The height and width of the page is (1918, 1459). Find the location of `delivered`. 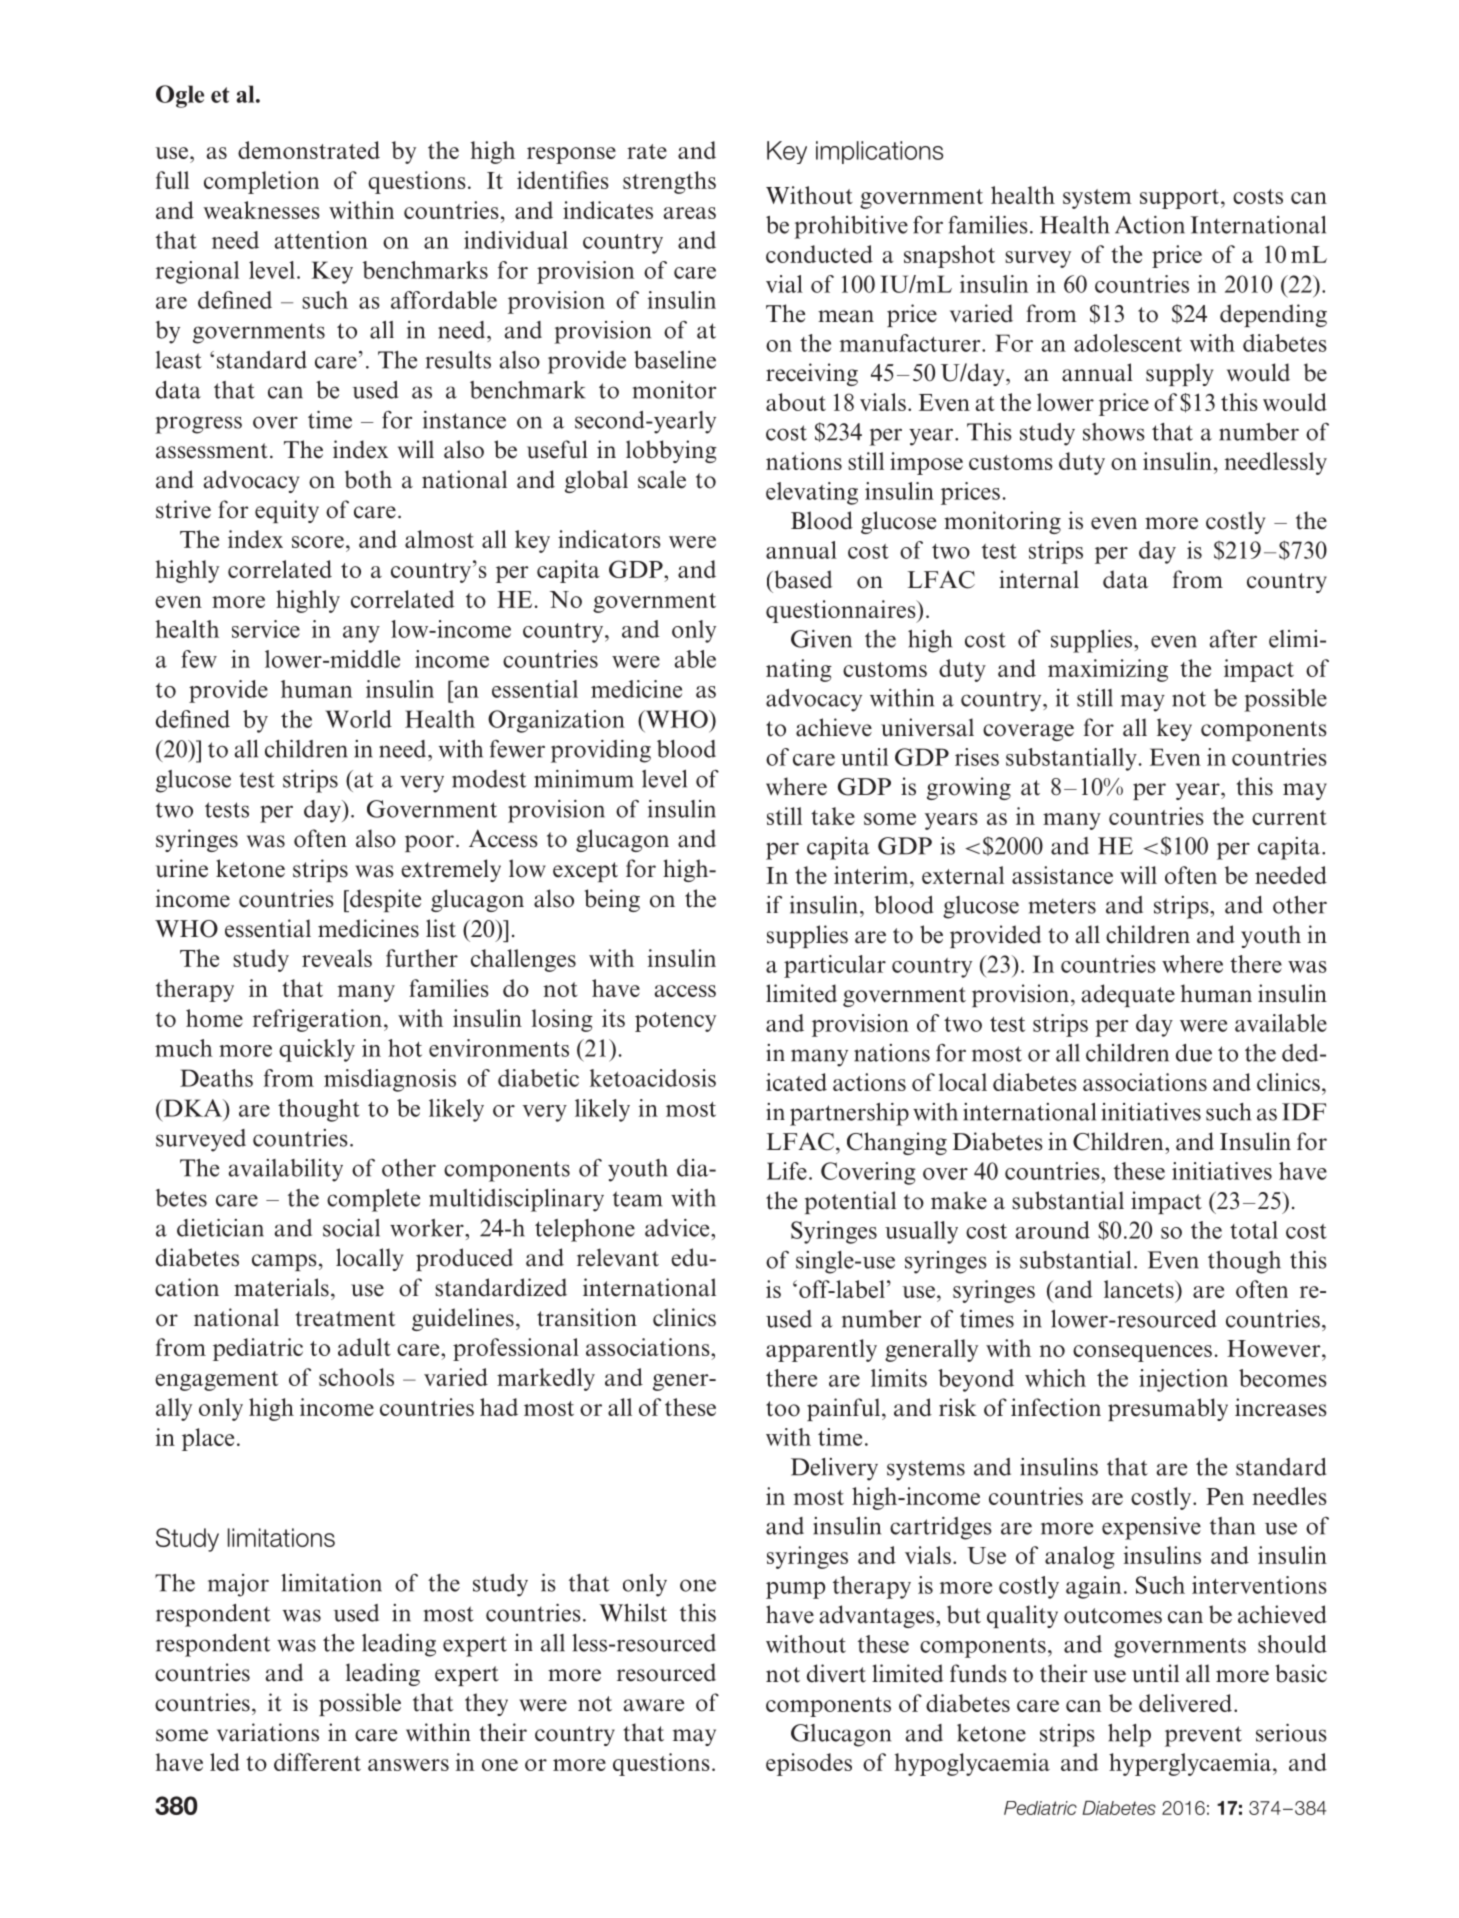

delivered is located at coordinates (1185, 1703).
